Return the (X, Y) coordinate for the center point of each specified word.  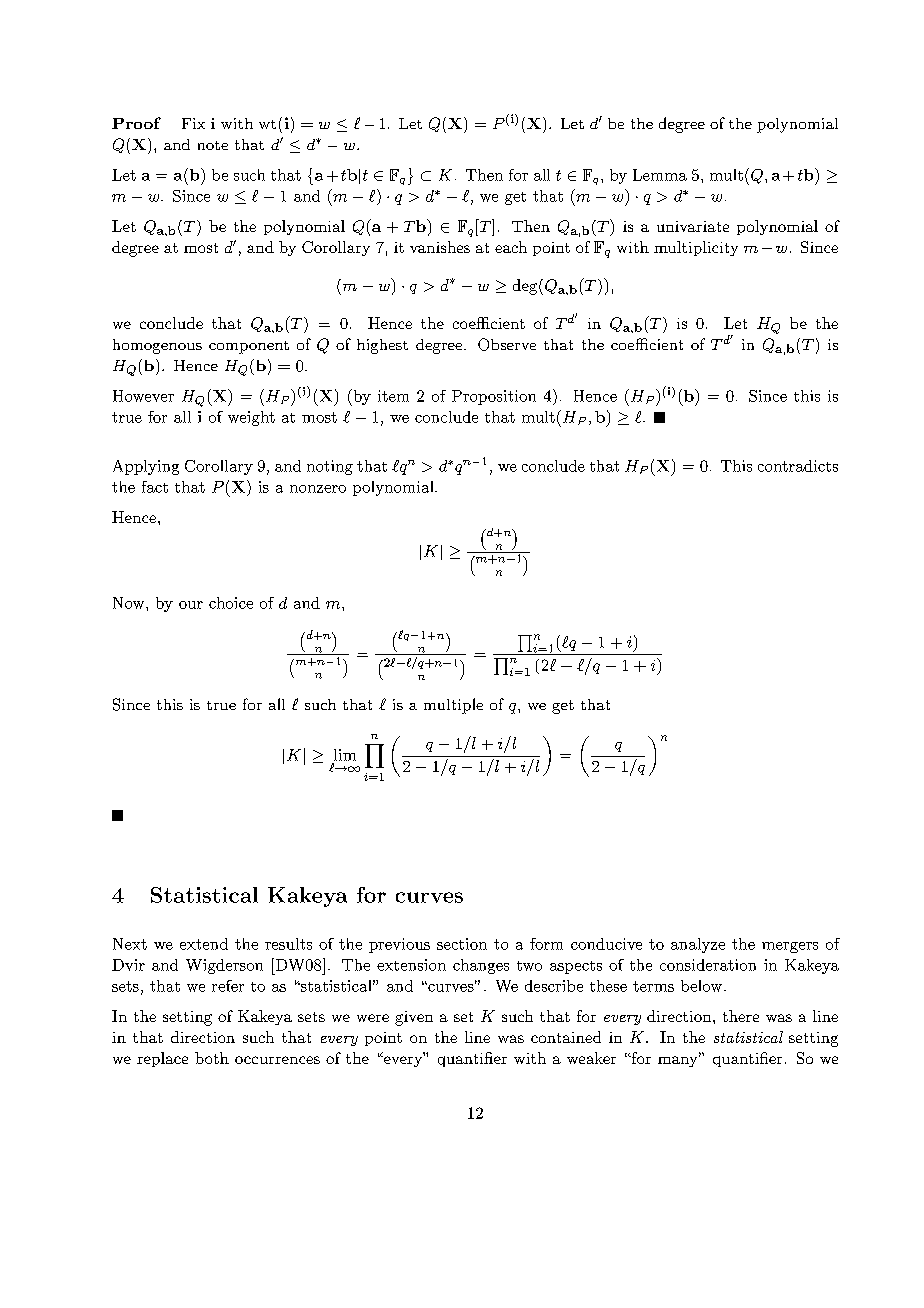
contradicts (798, 466)
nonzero (318, 489)
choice (231, 603)
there (741, 1016)
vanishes (440, 247)
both (212, 1058)
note (213, 145)
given (414, 1018)
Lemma (660, 175)
